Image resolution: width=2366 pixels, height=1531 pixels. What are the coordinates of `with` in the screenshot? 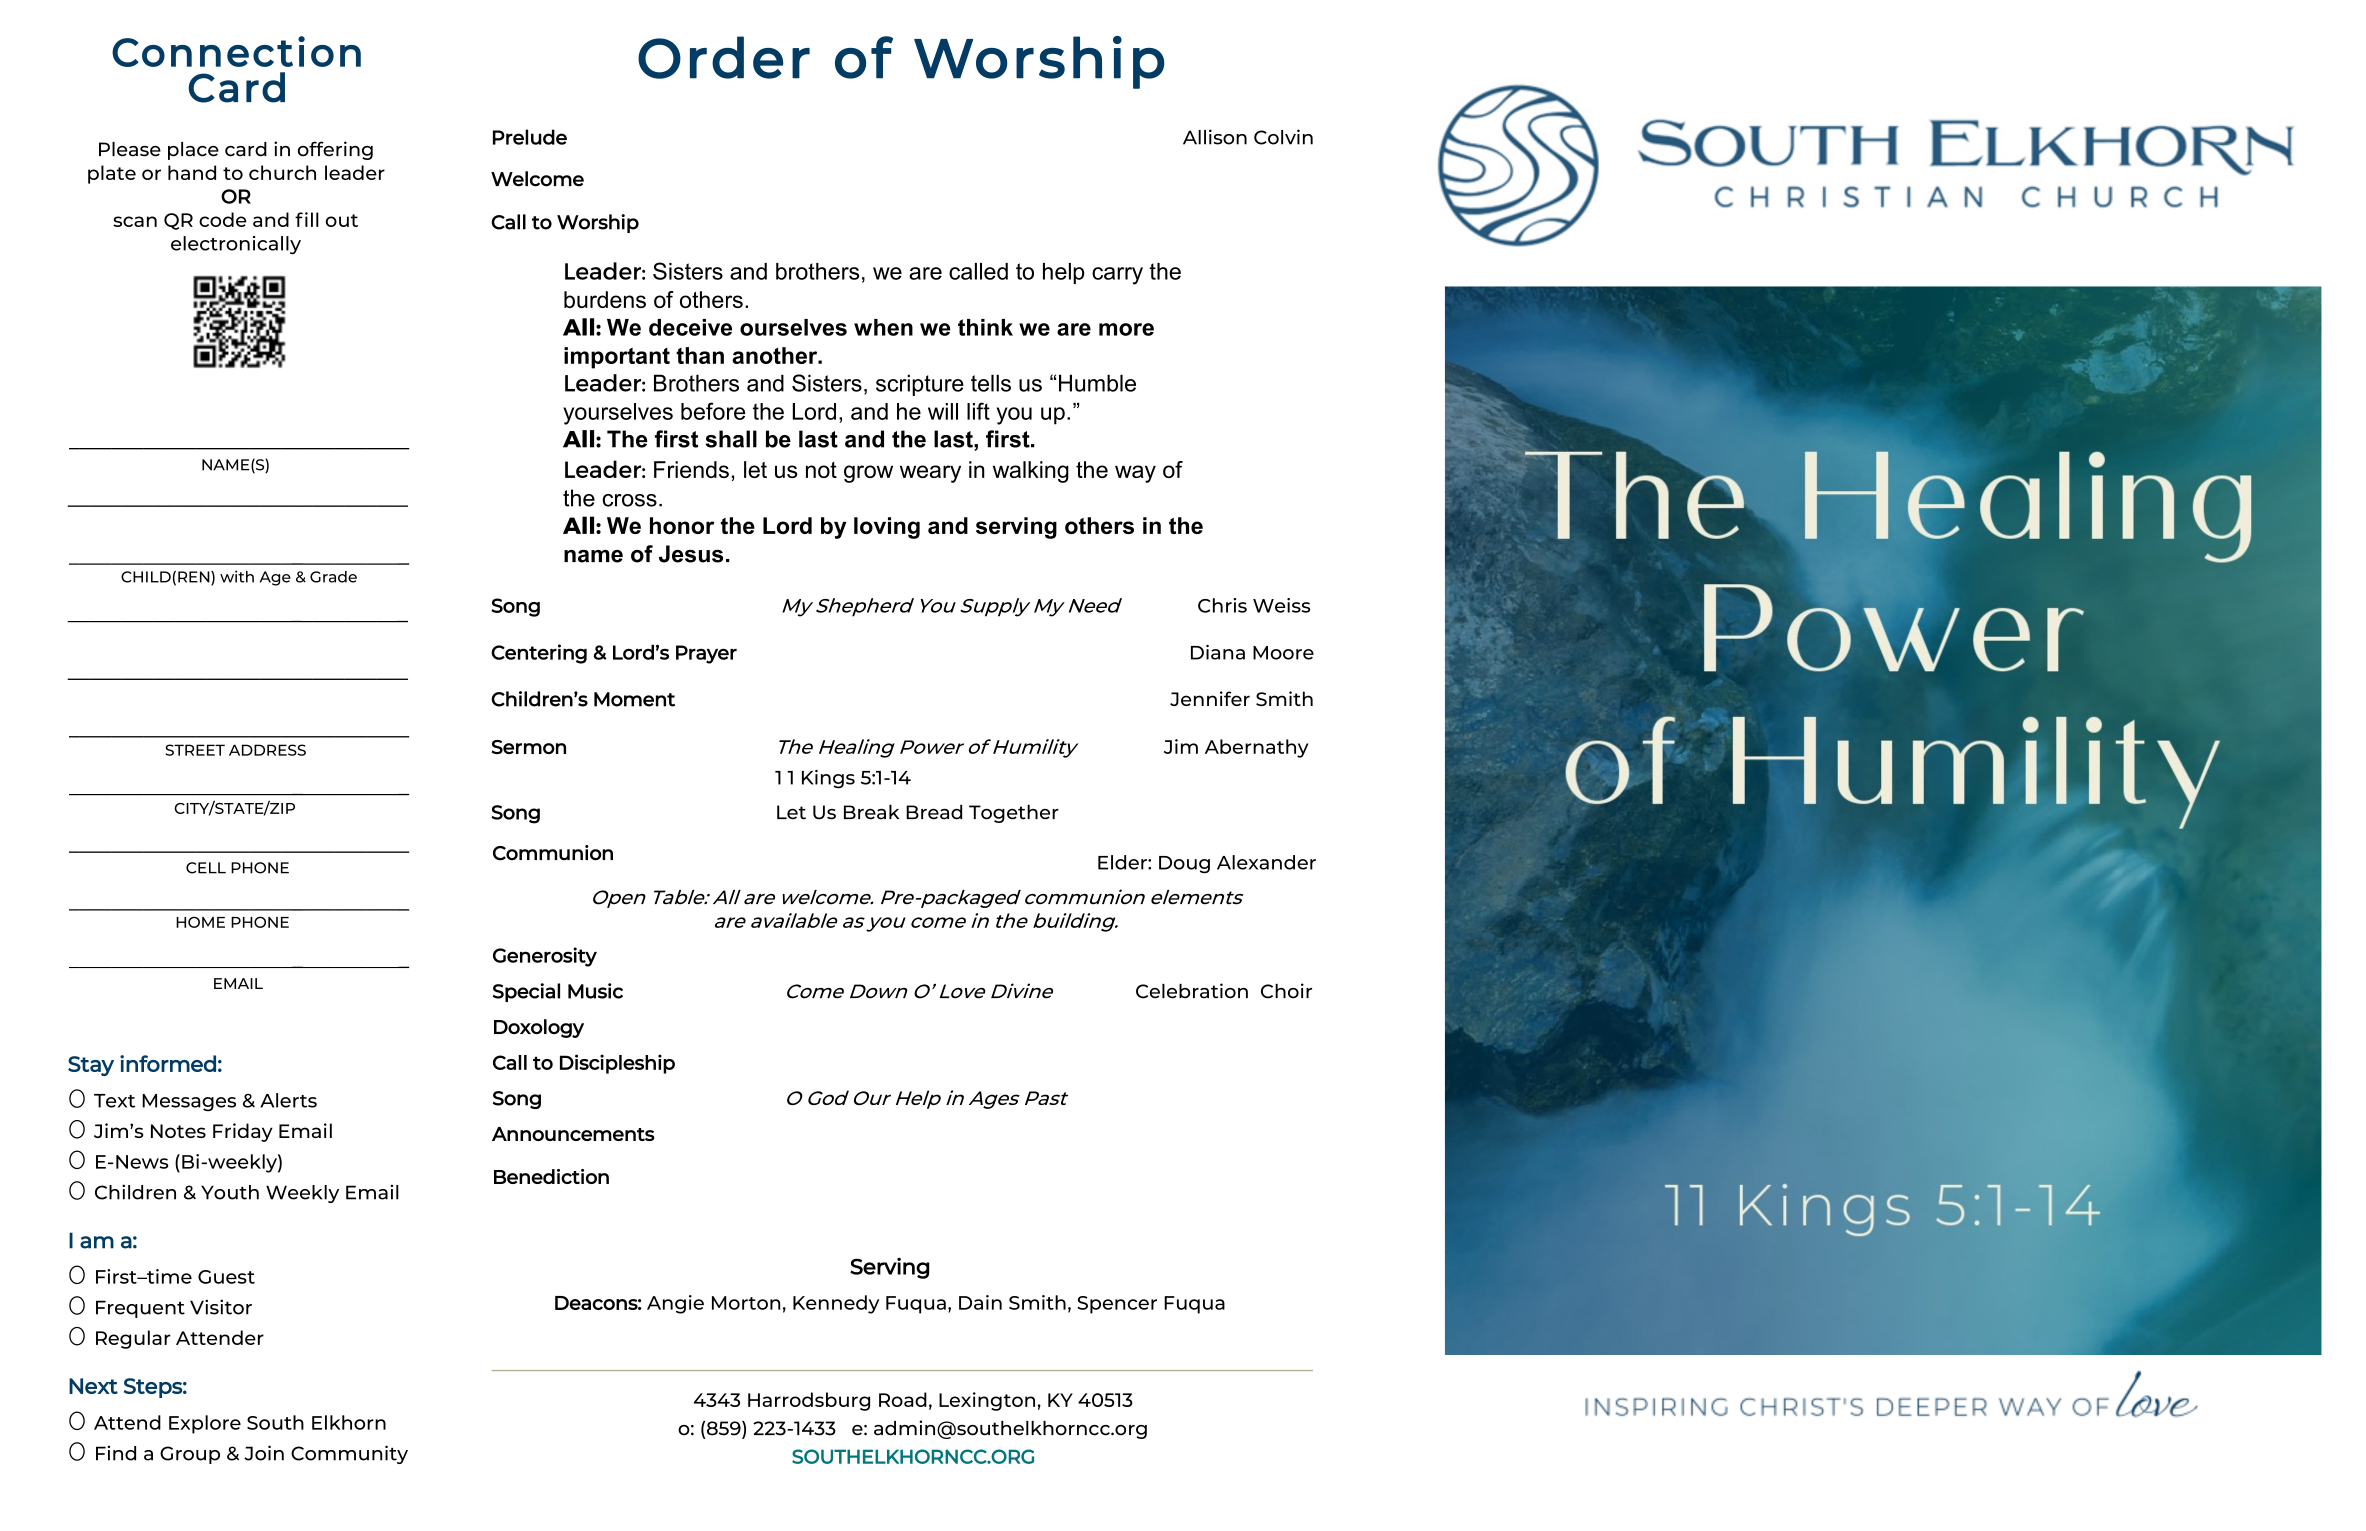 It's located at (237, 576).
